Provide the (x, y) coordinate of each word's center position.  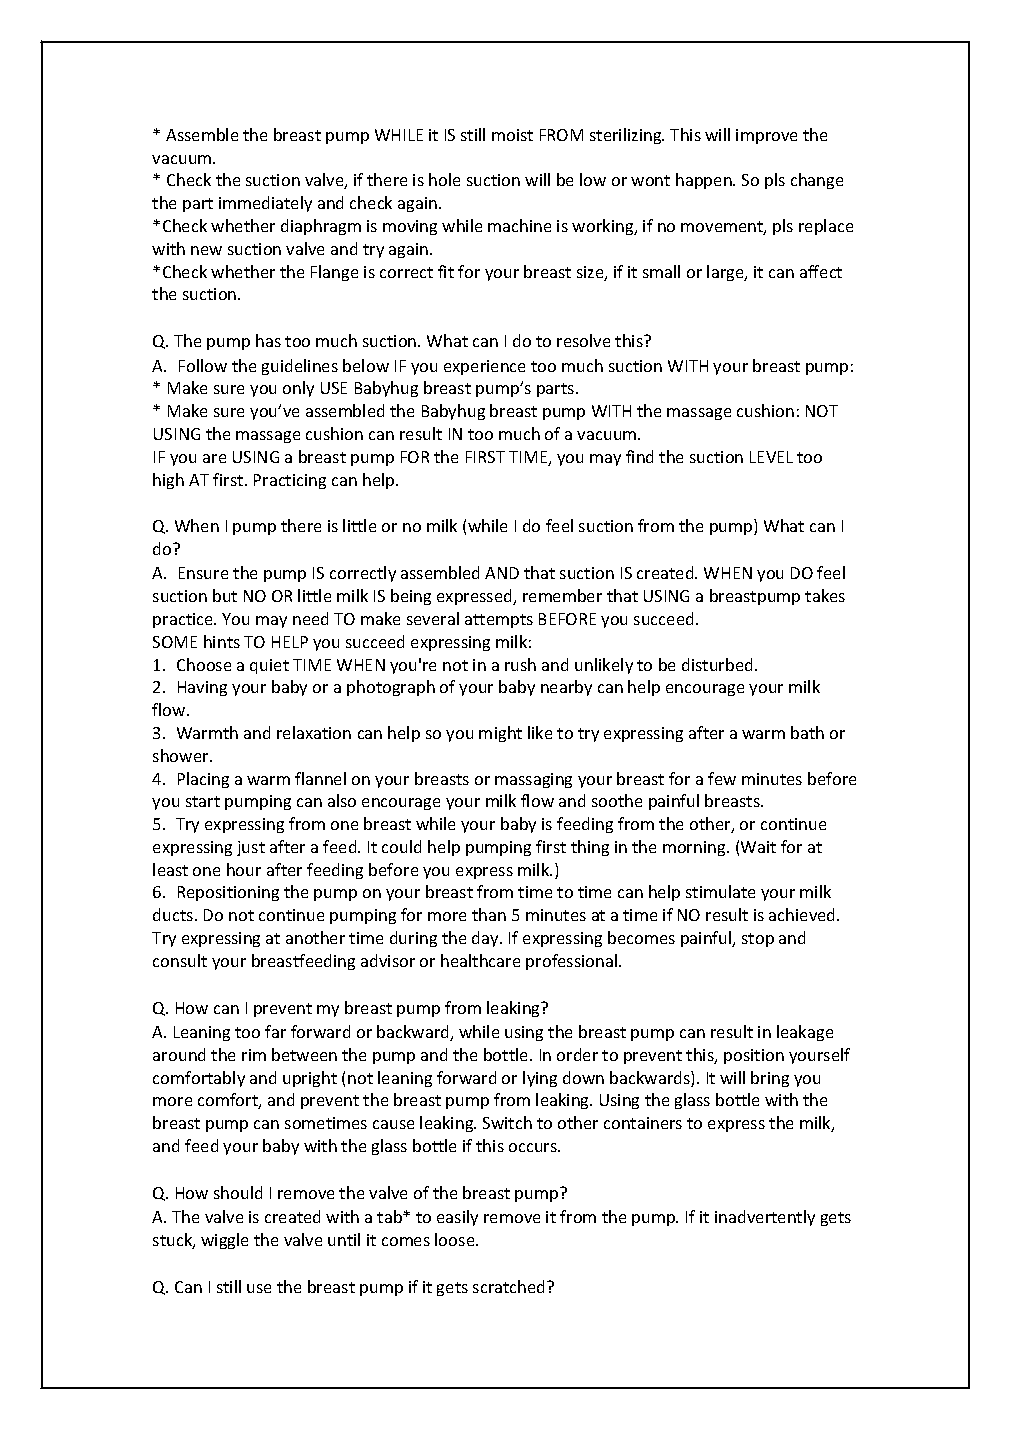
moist (512, 135)
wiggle (224, 1241)
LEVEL (771, 457)
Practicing (290, 481)
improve (766, 136)
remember (562, 595)
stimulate (720, 891)
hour (244, 869)
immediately (265, 204)
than (489, 914)
